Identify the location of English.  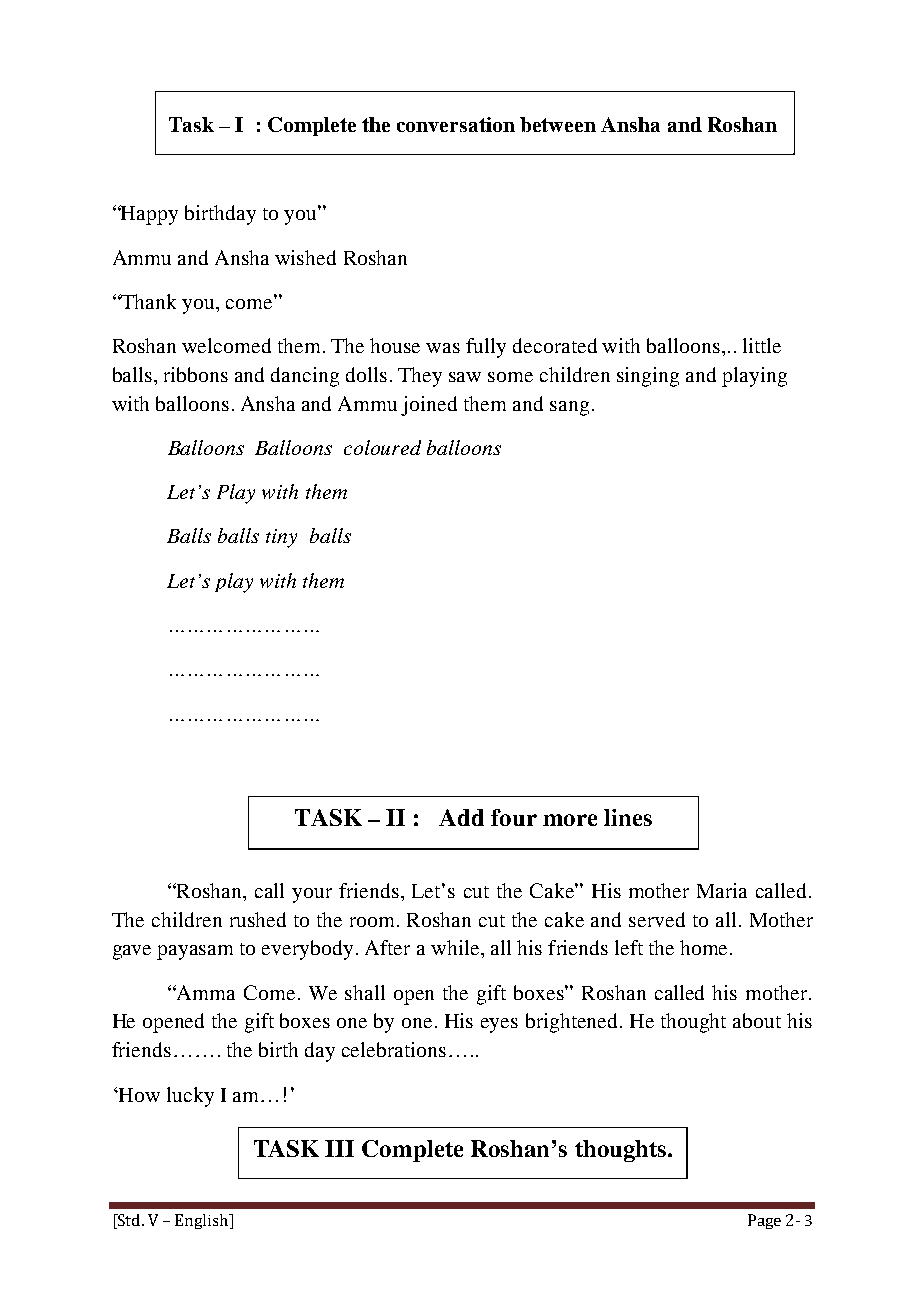
(203, 1221).
